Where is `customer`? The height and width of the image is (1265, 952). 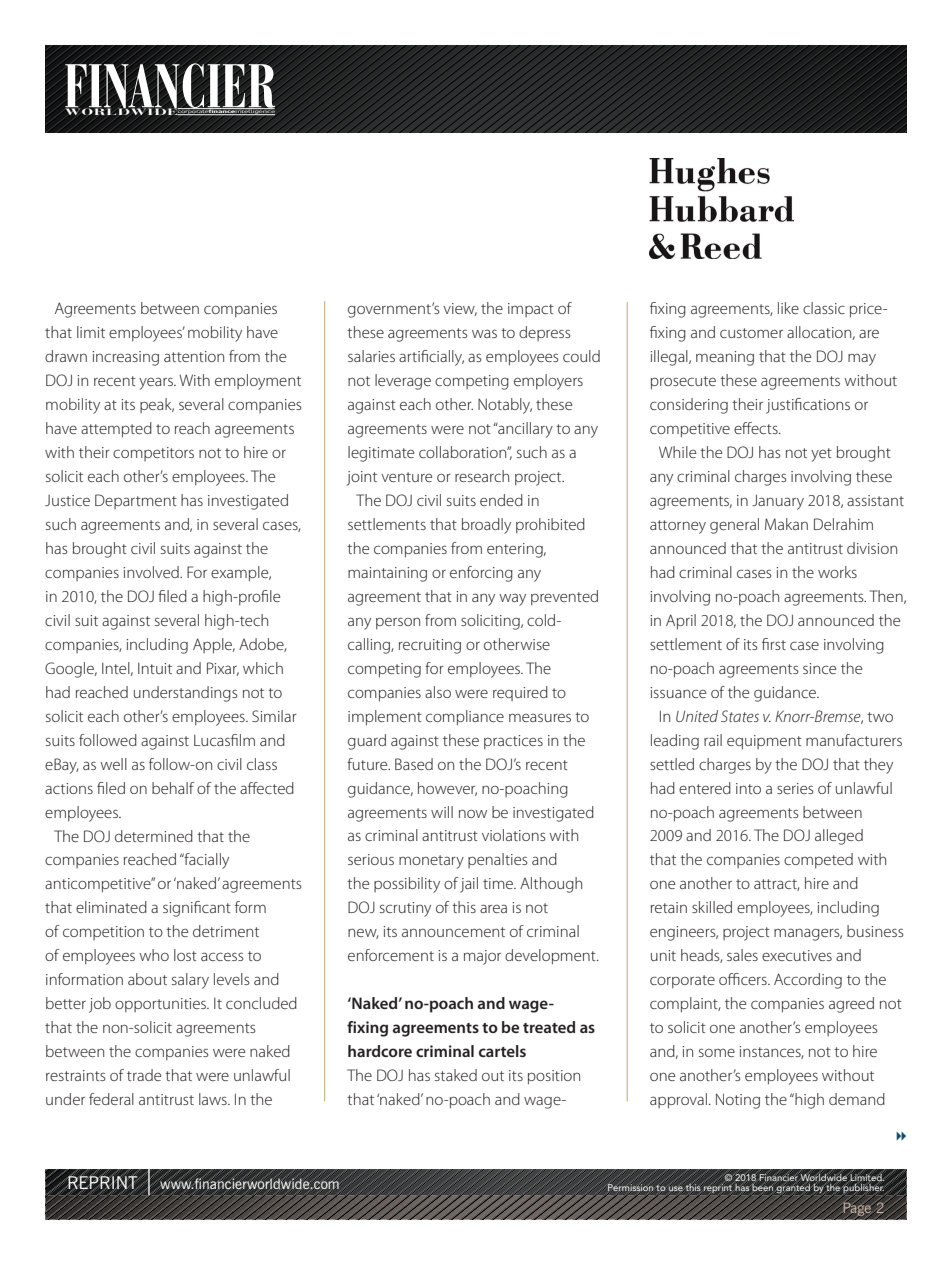 customer is located at coordinates (751, 333).
